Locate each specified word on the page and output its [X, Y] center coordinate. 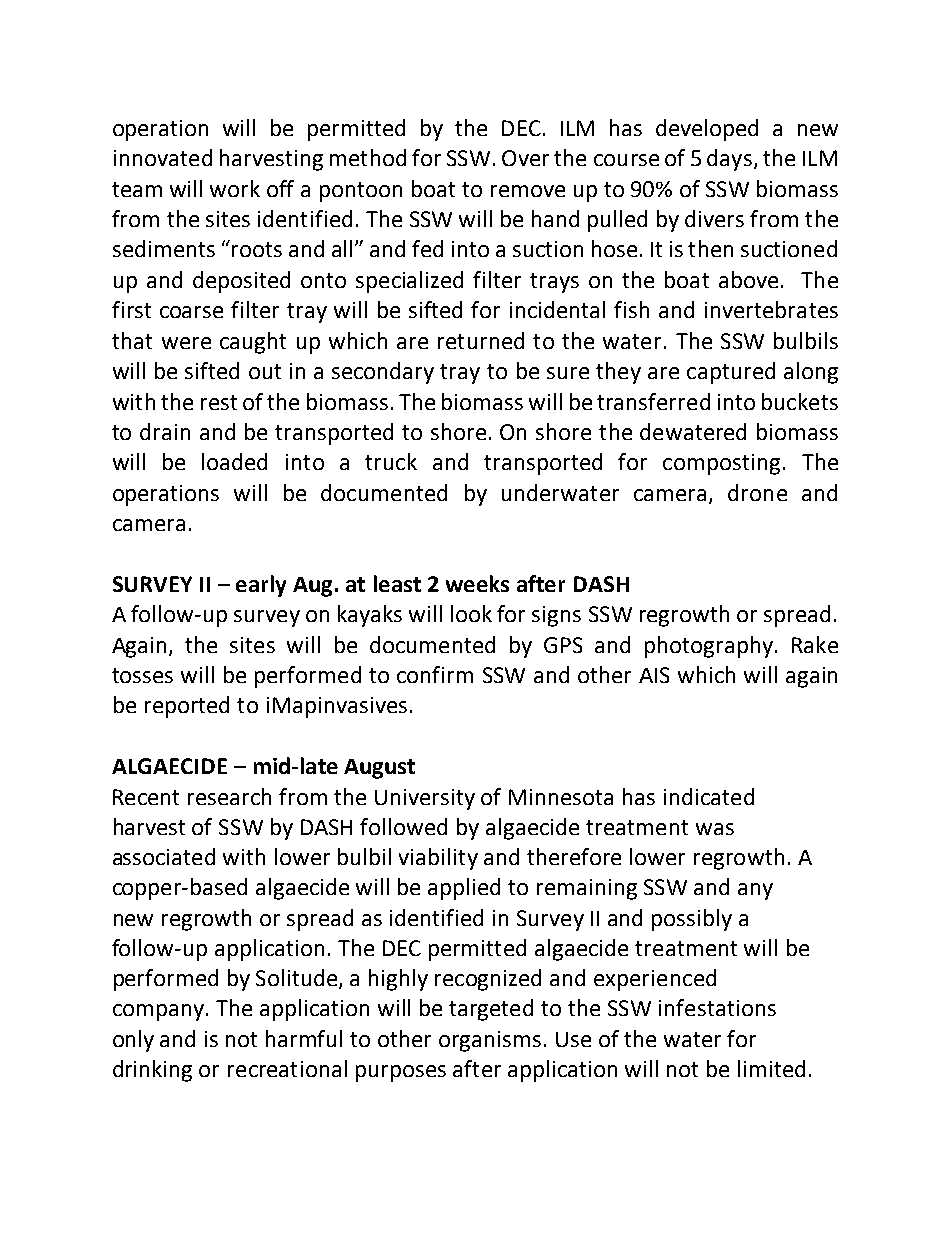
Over [525, 158]
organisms [490, 1041]
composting [721, 464]
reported [187, 707]
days [729, 160]
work [235, 188]
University [425, 799]
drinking [152, 1071]
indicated [709, 796]
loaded [234, 461]
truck [391, 461]
